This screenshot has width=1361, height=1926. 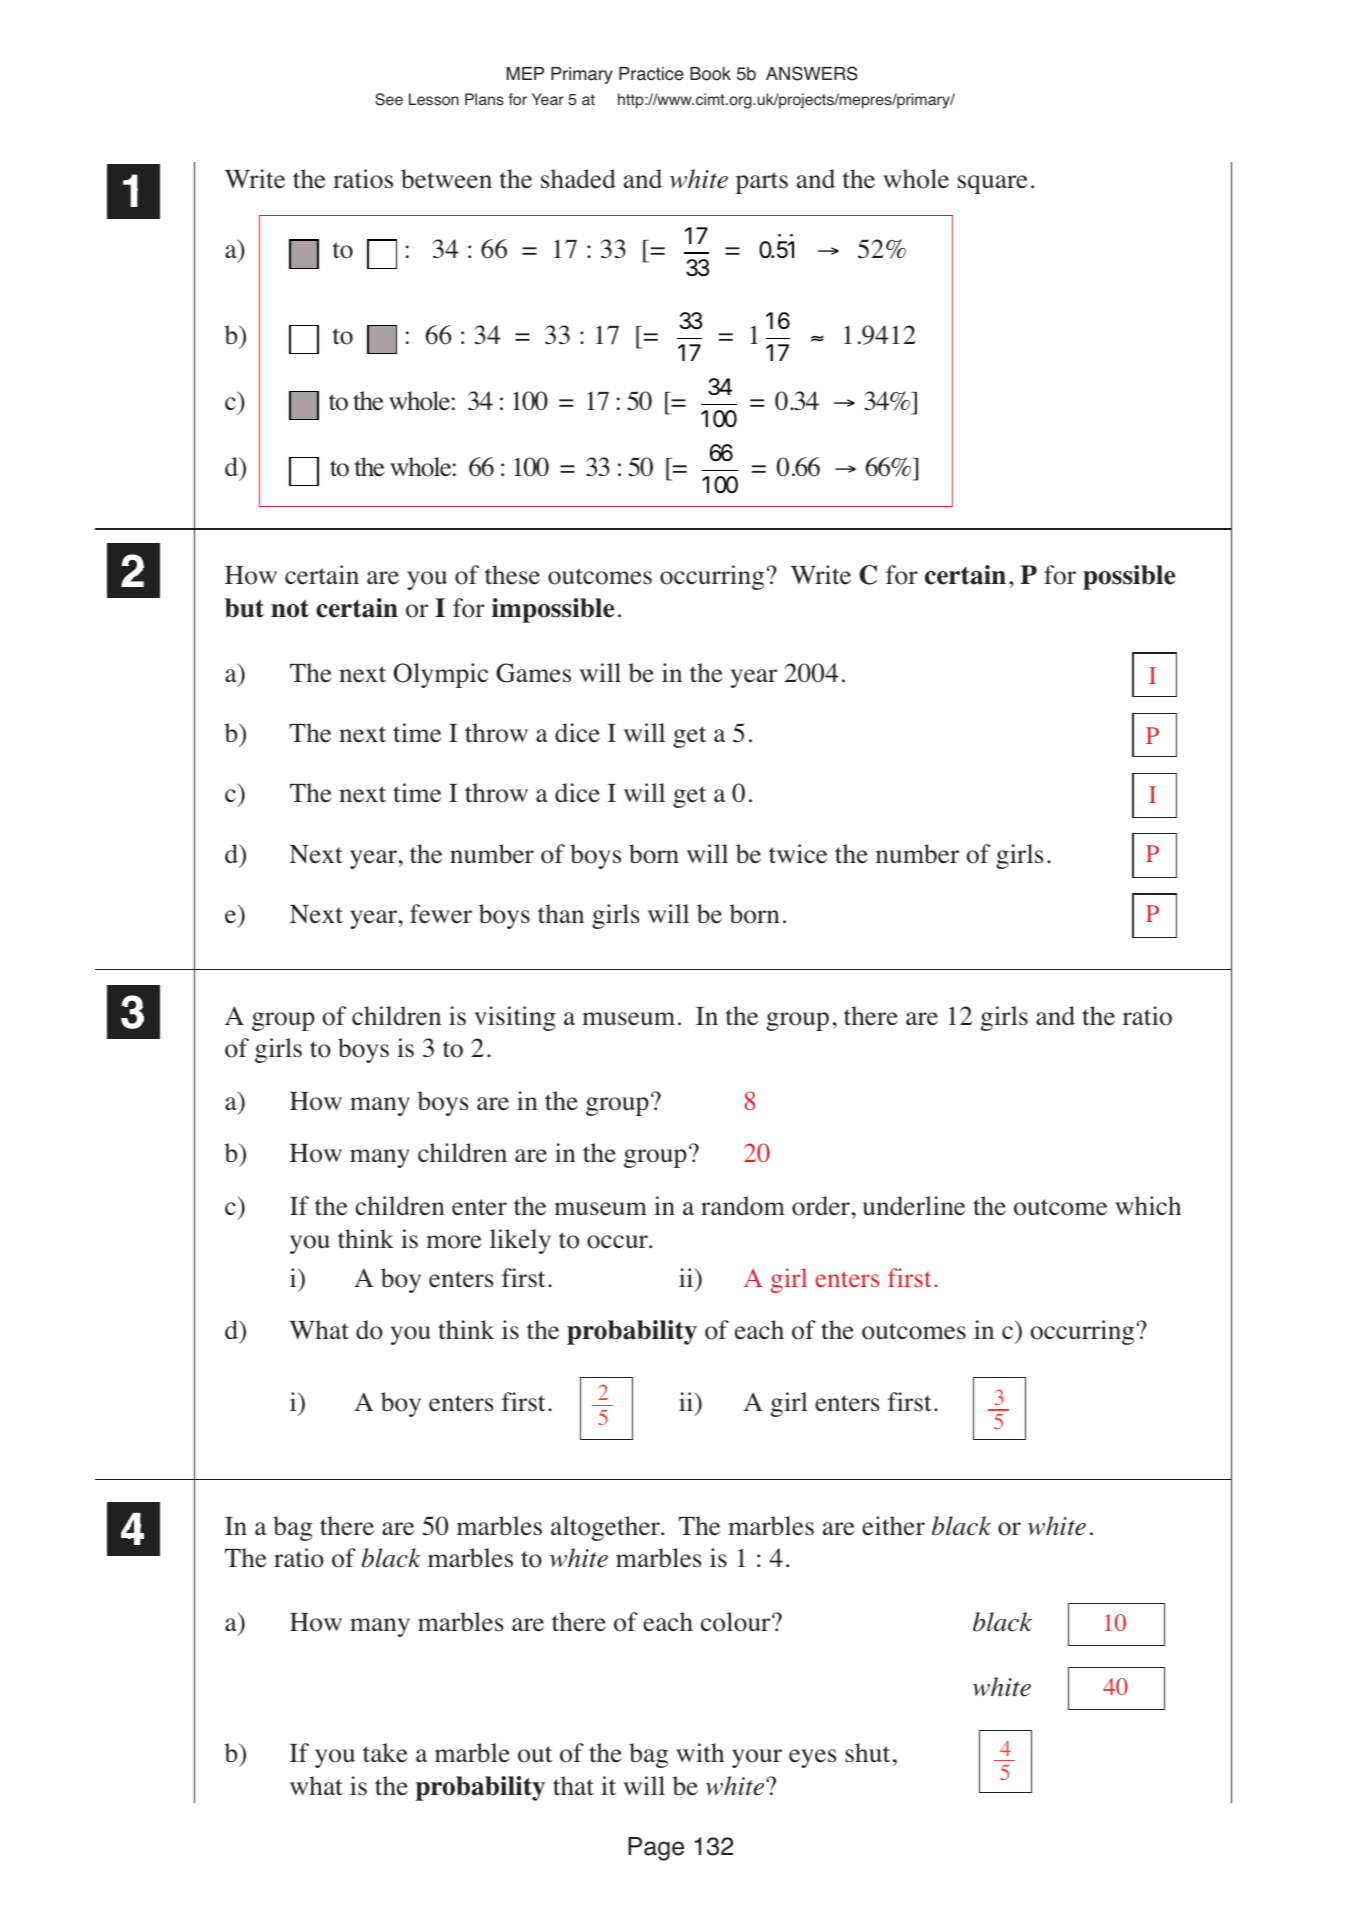 What do you see at coordinates (389, 99) in the screenshot?
I see `See` at bounding box center [389, 99].
